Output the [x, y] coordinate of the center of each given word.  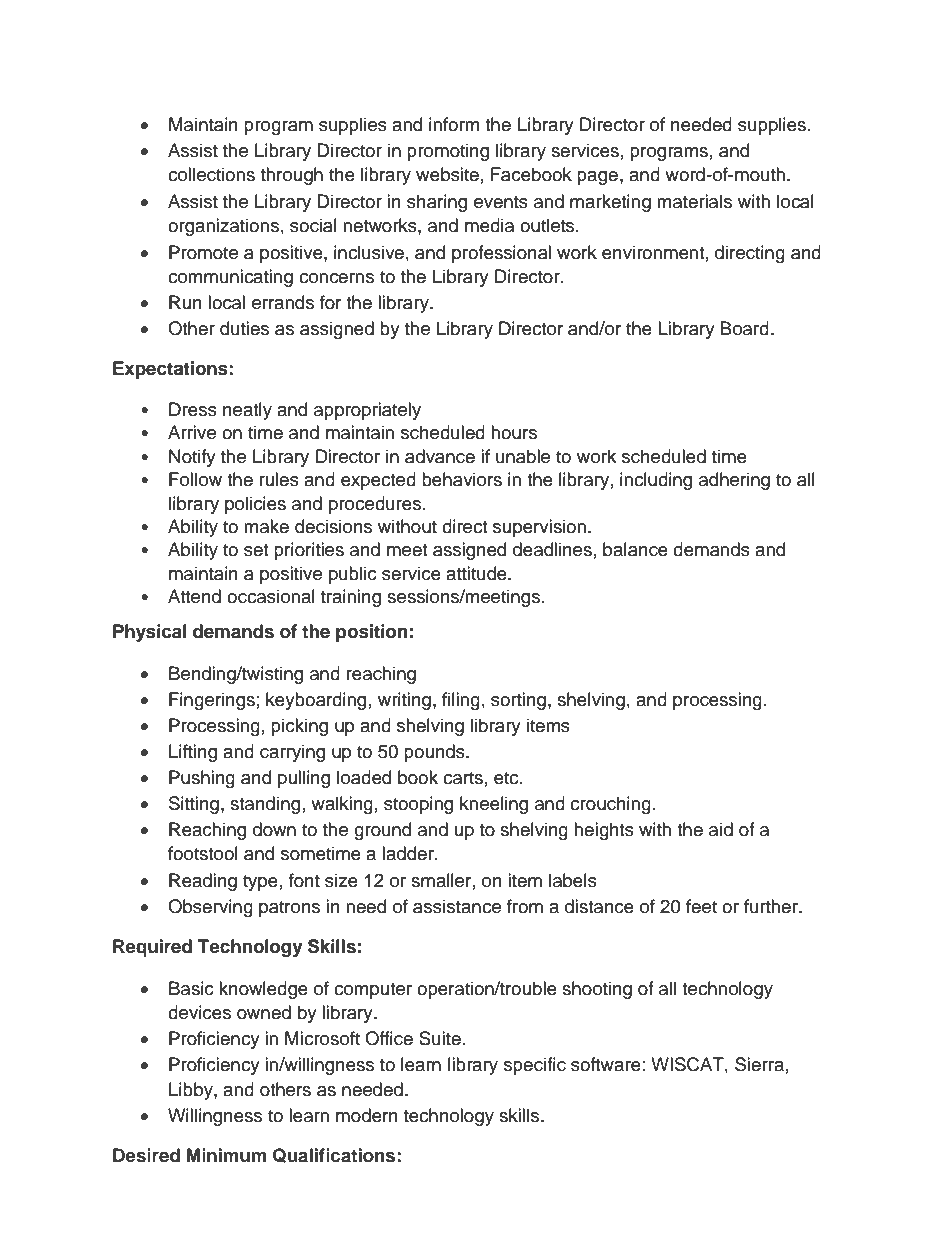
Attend [194, 596]
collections [211, 174]
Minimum [226, 1155]
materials [694, 201]
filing [461, 701]
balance [635, 549]
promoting [448, 152]
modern [367, 1115]
